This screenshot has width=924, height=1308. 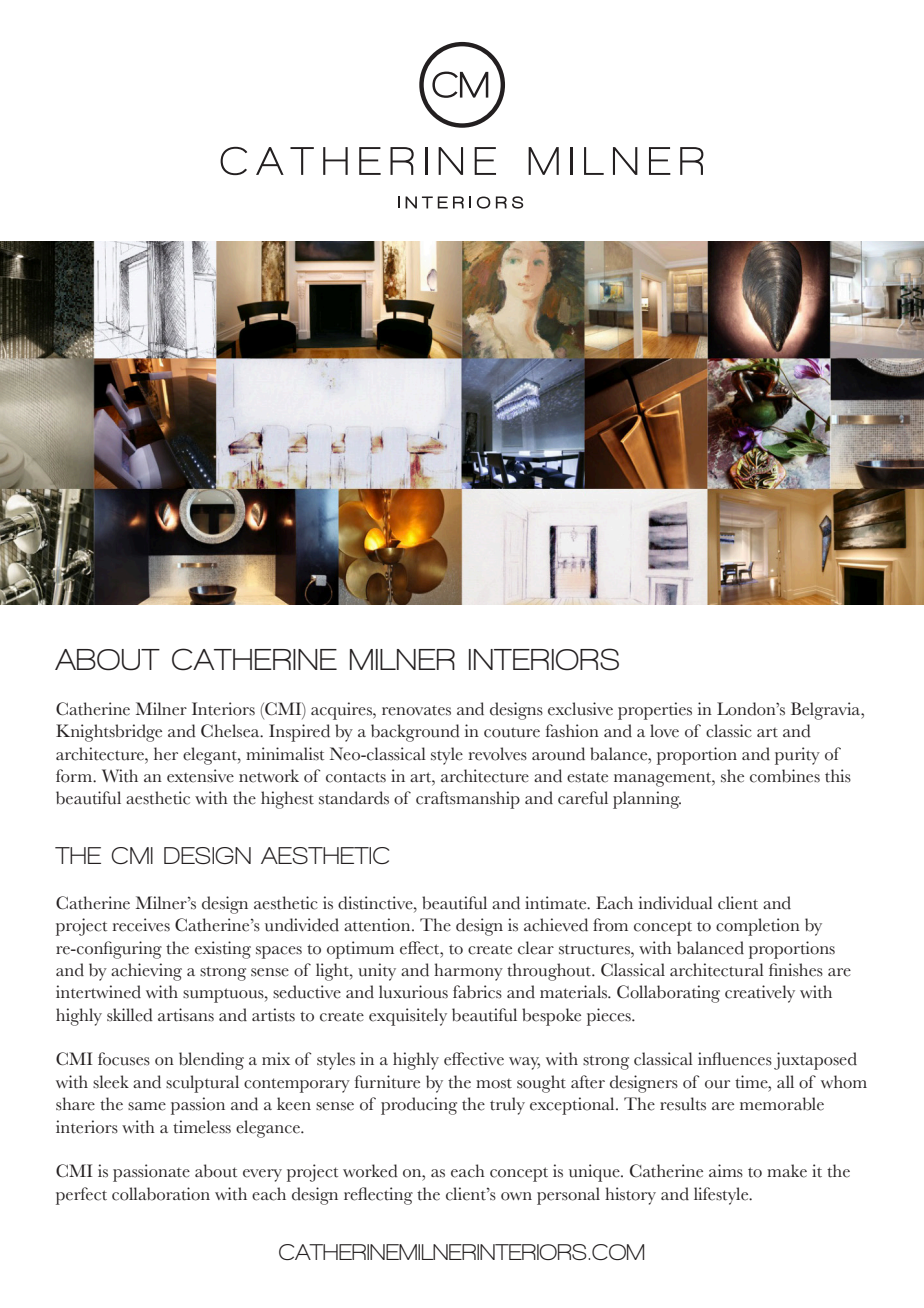 I want to click on influences, so click(x=735, y=1059).
